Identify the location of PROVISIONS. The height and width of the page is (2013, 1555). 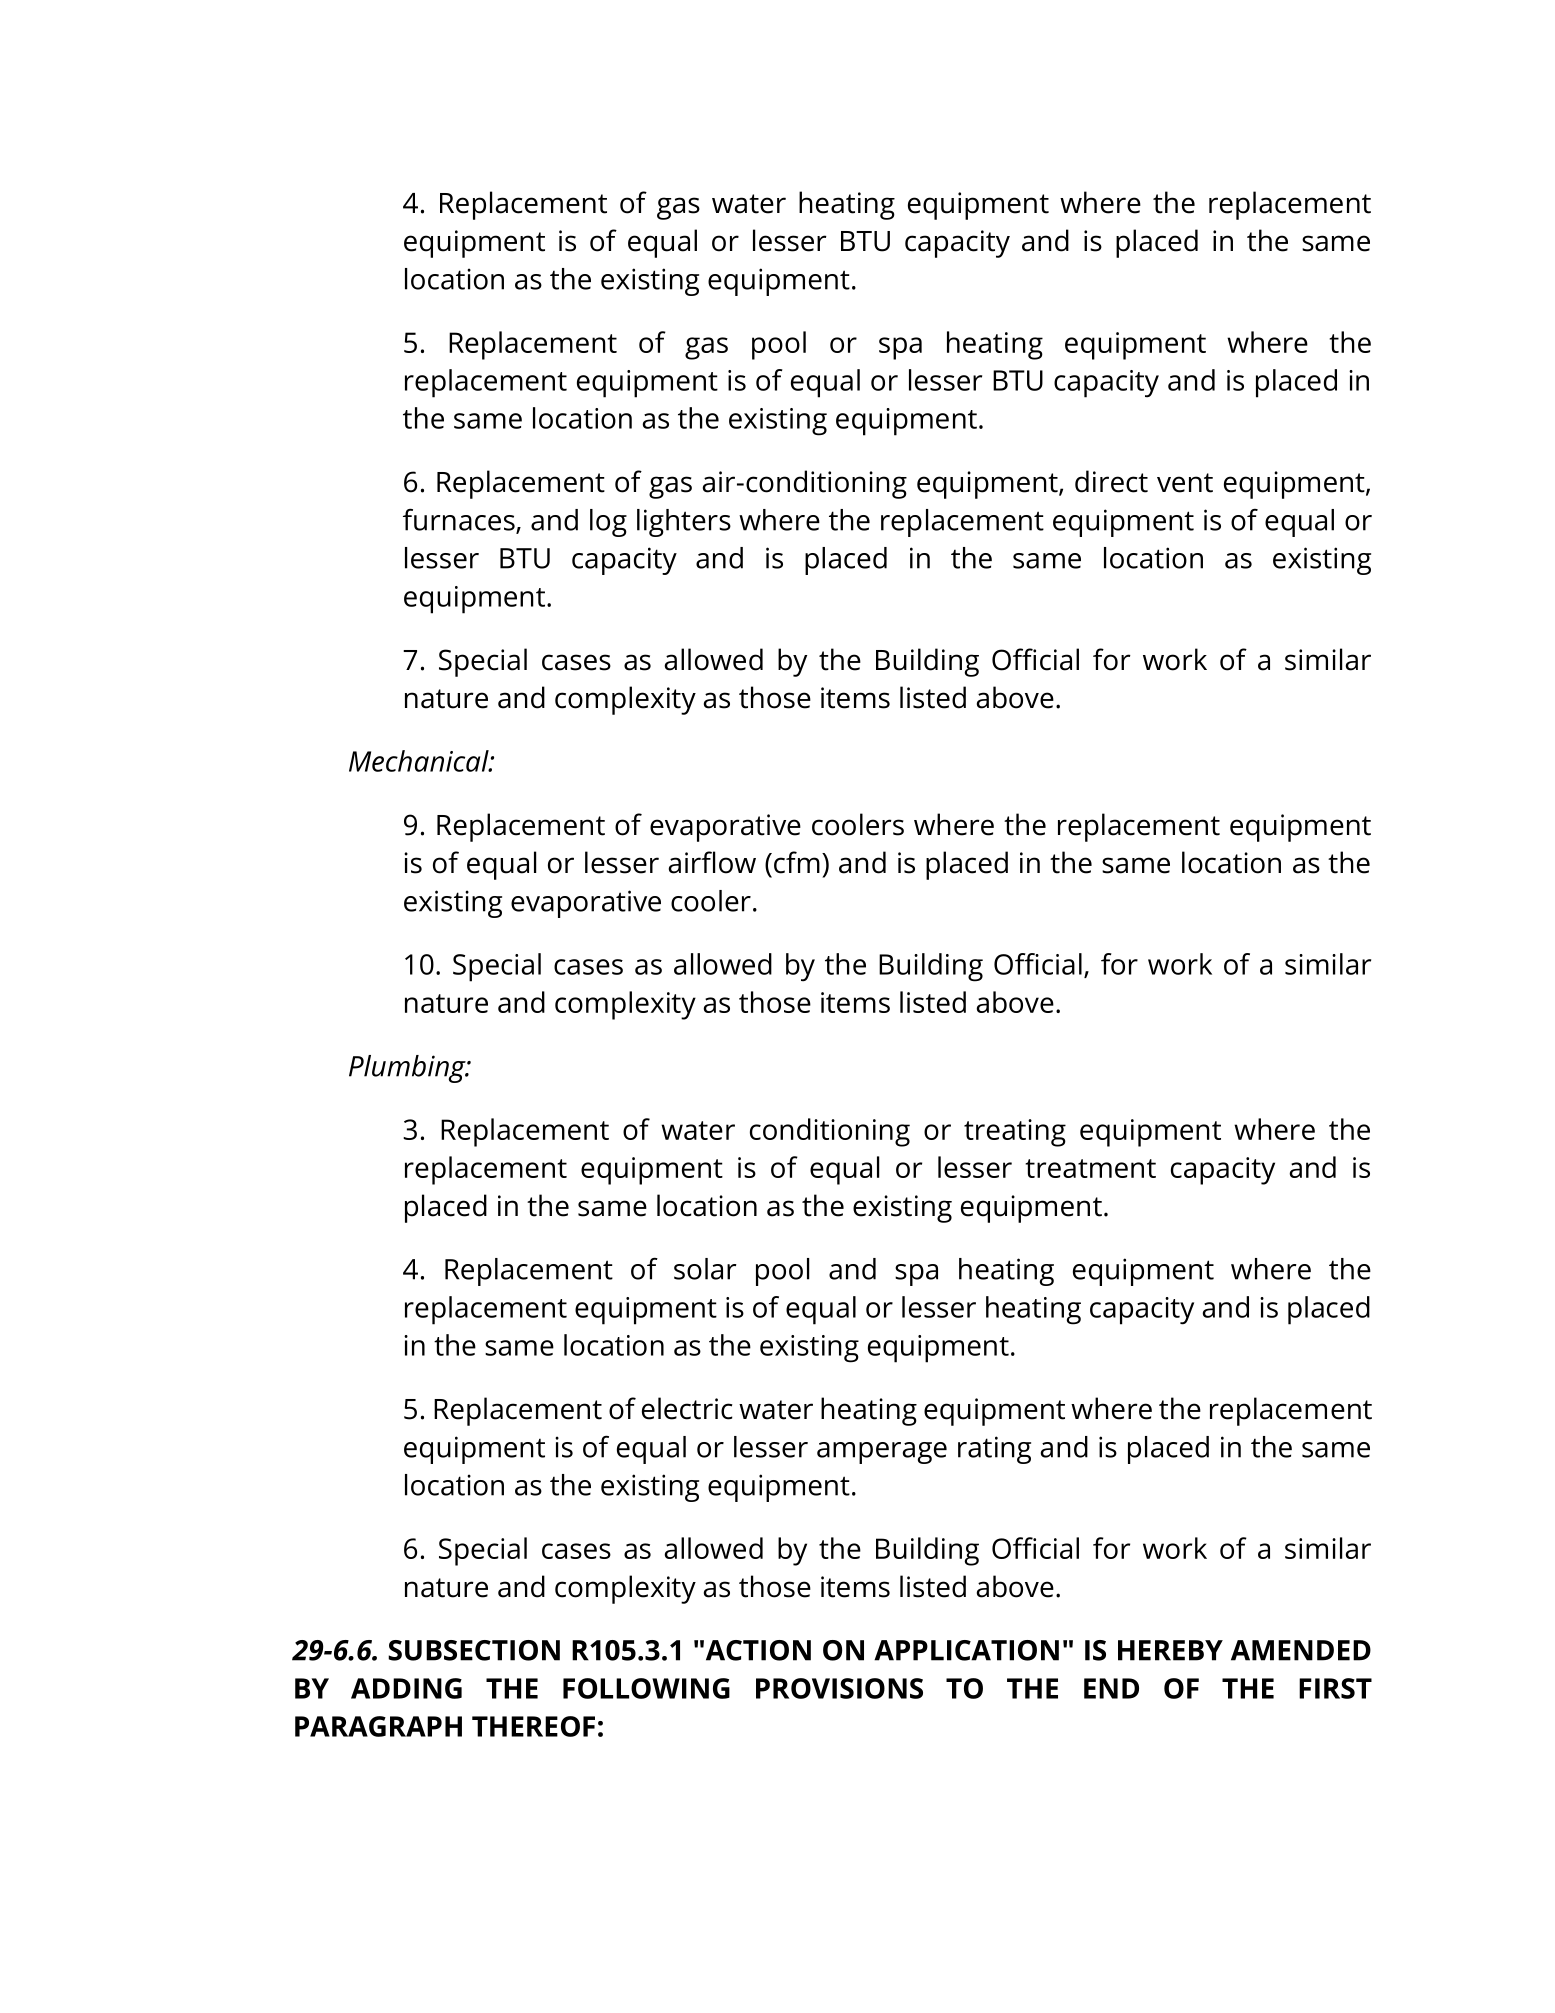
(839, 1688).
